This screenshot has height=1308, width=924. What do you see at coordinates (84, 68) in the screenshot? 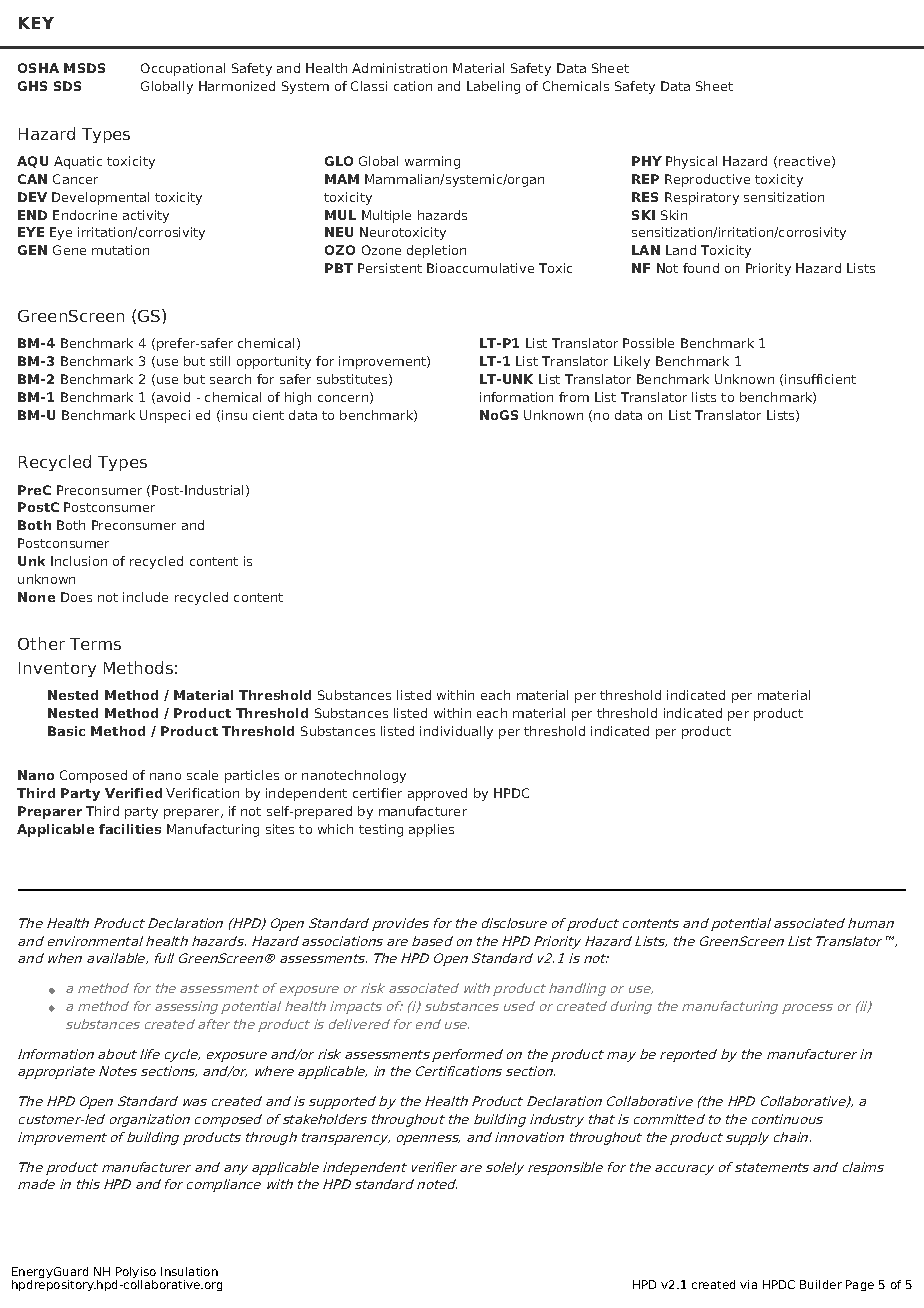
I see `MSDS` at bounding box center [84, 68].
